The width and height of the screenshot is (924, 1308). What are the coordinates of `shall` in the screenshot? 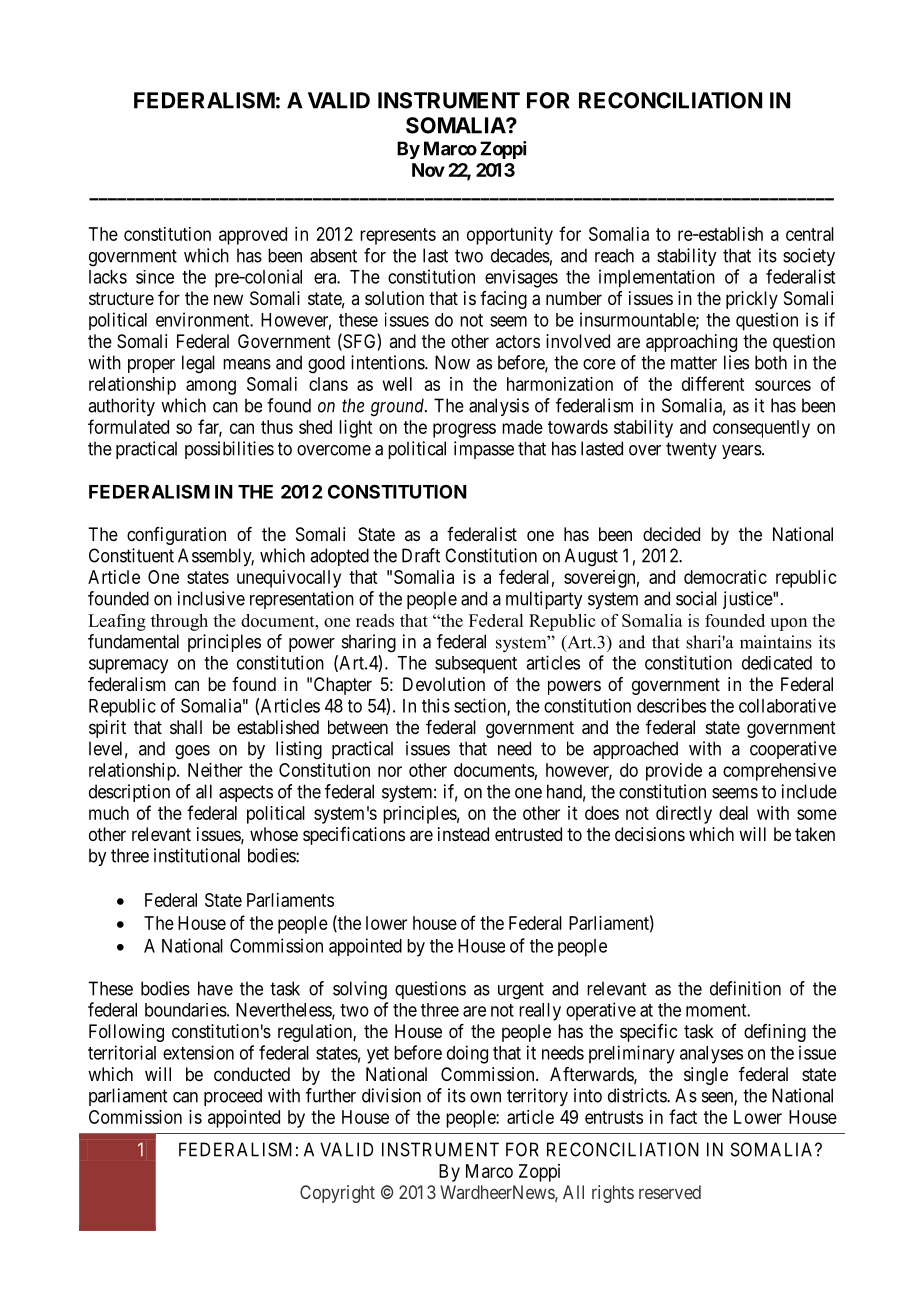 It's located at (186, 727).
